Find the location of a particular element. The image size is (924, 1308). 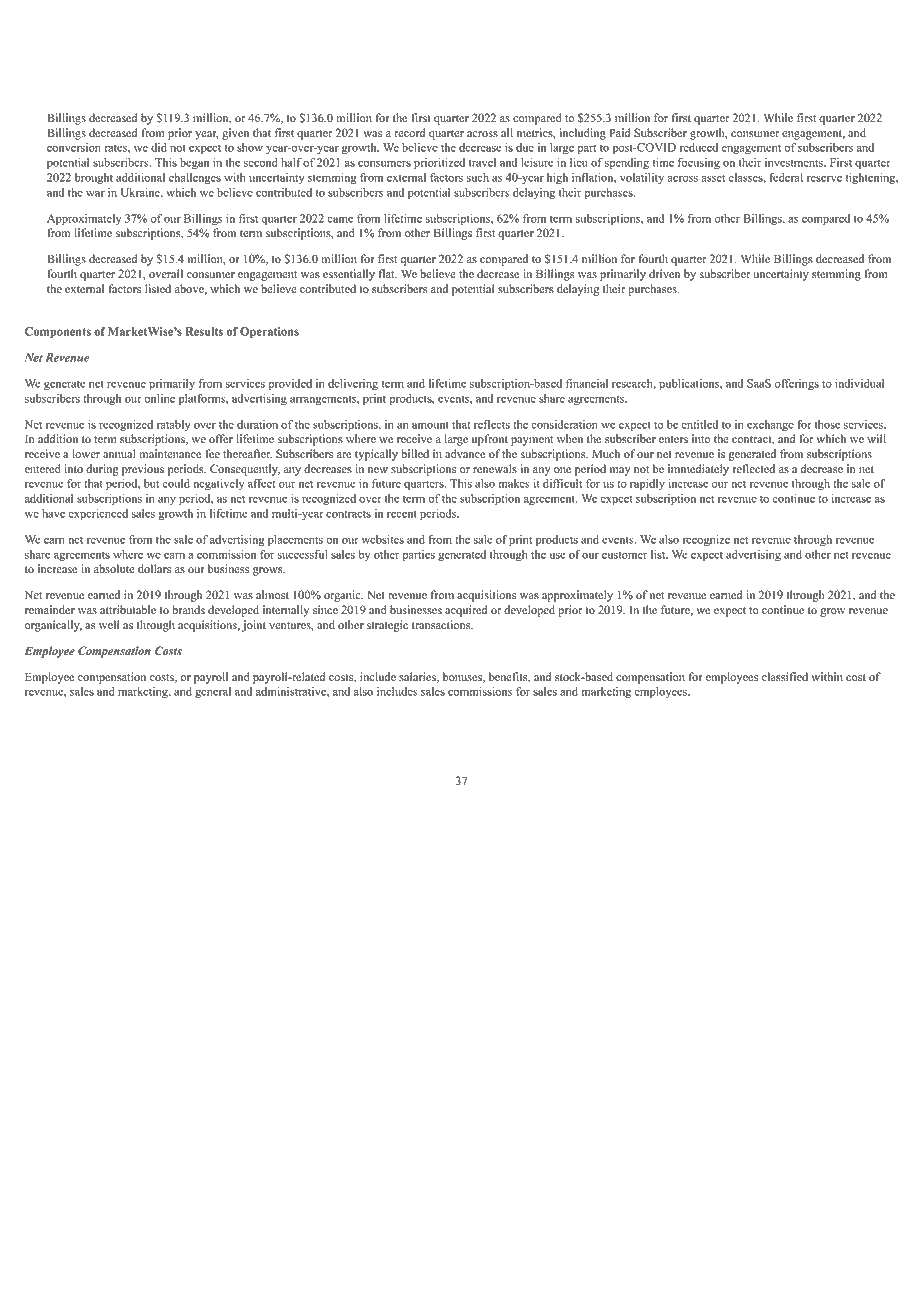

travel is located at coordinates (482, 162).
